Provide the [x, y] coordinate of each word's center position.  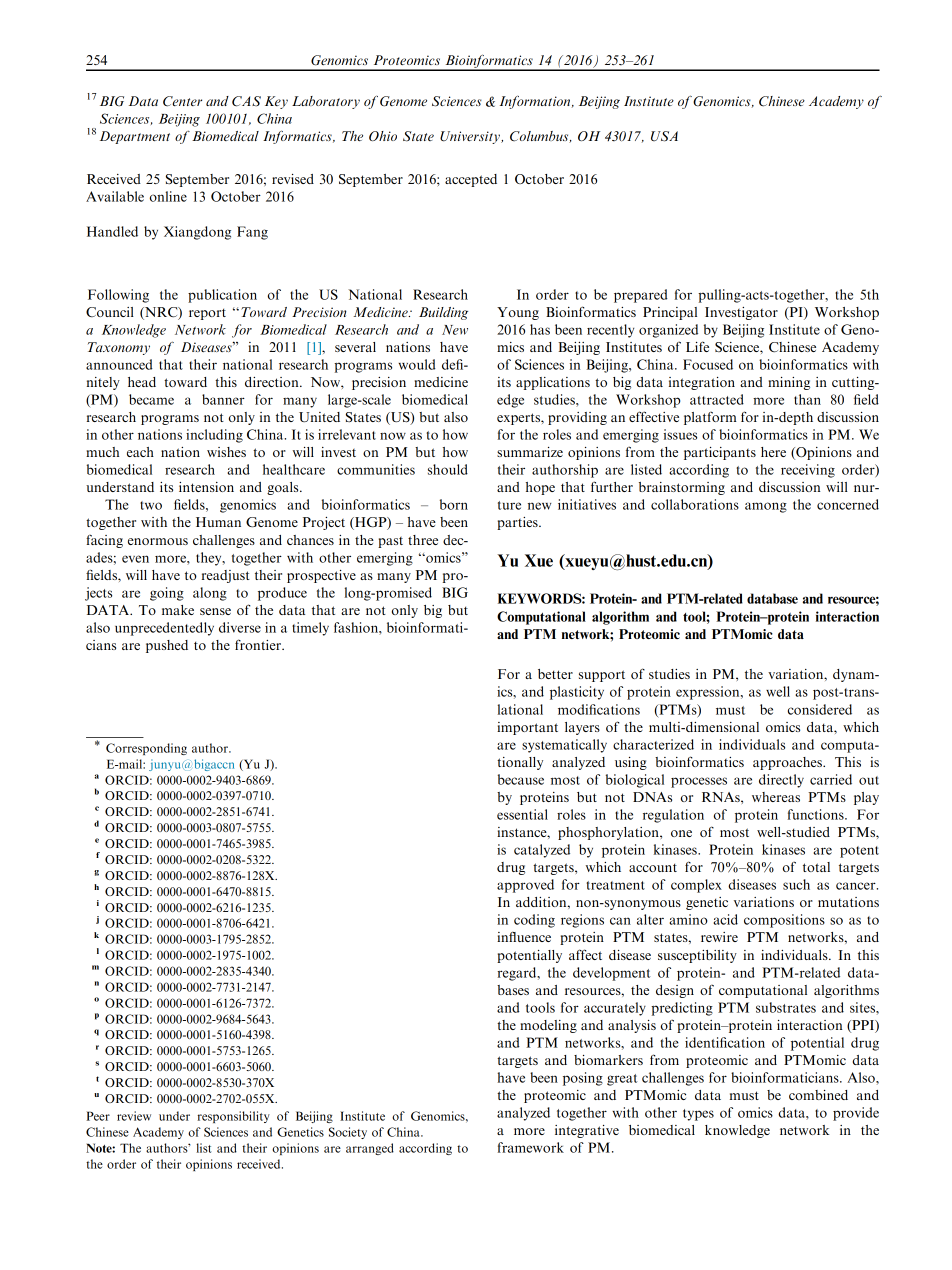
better [555, 674]
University [471, 137]
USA [664, 136]
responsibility [234, 1117]
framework [531, 1147]
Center [182, 101]
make [178, 610]
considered [820, 709]
